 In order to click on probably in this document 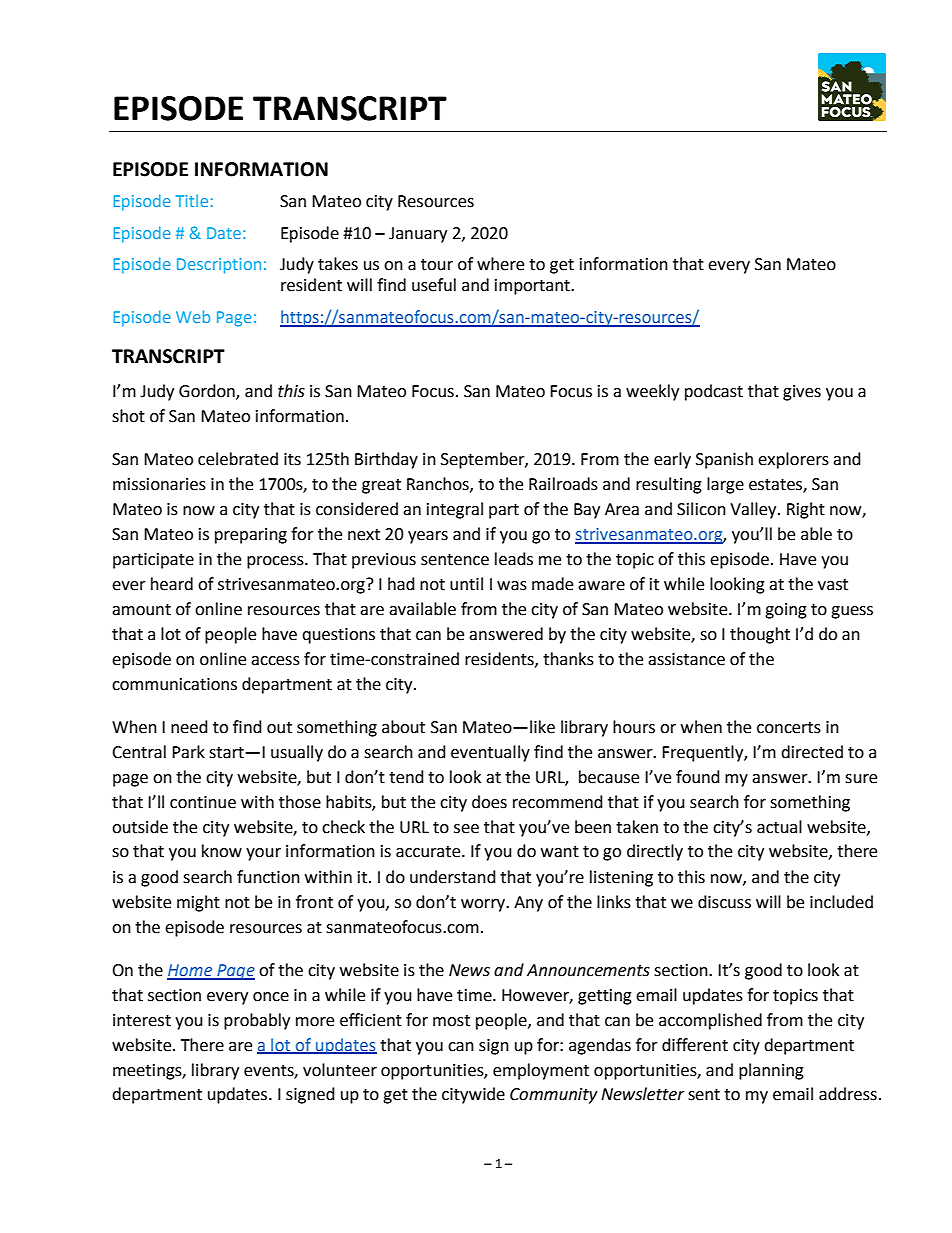, I will do `click(257, 1021)`.
